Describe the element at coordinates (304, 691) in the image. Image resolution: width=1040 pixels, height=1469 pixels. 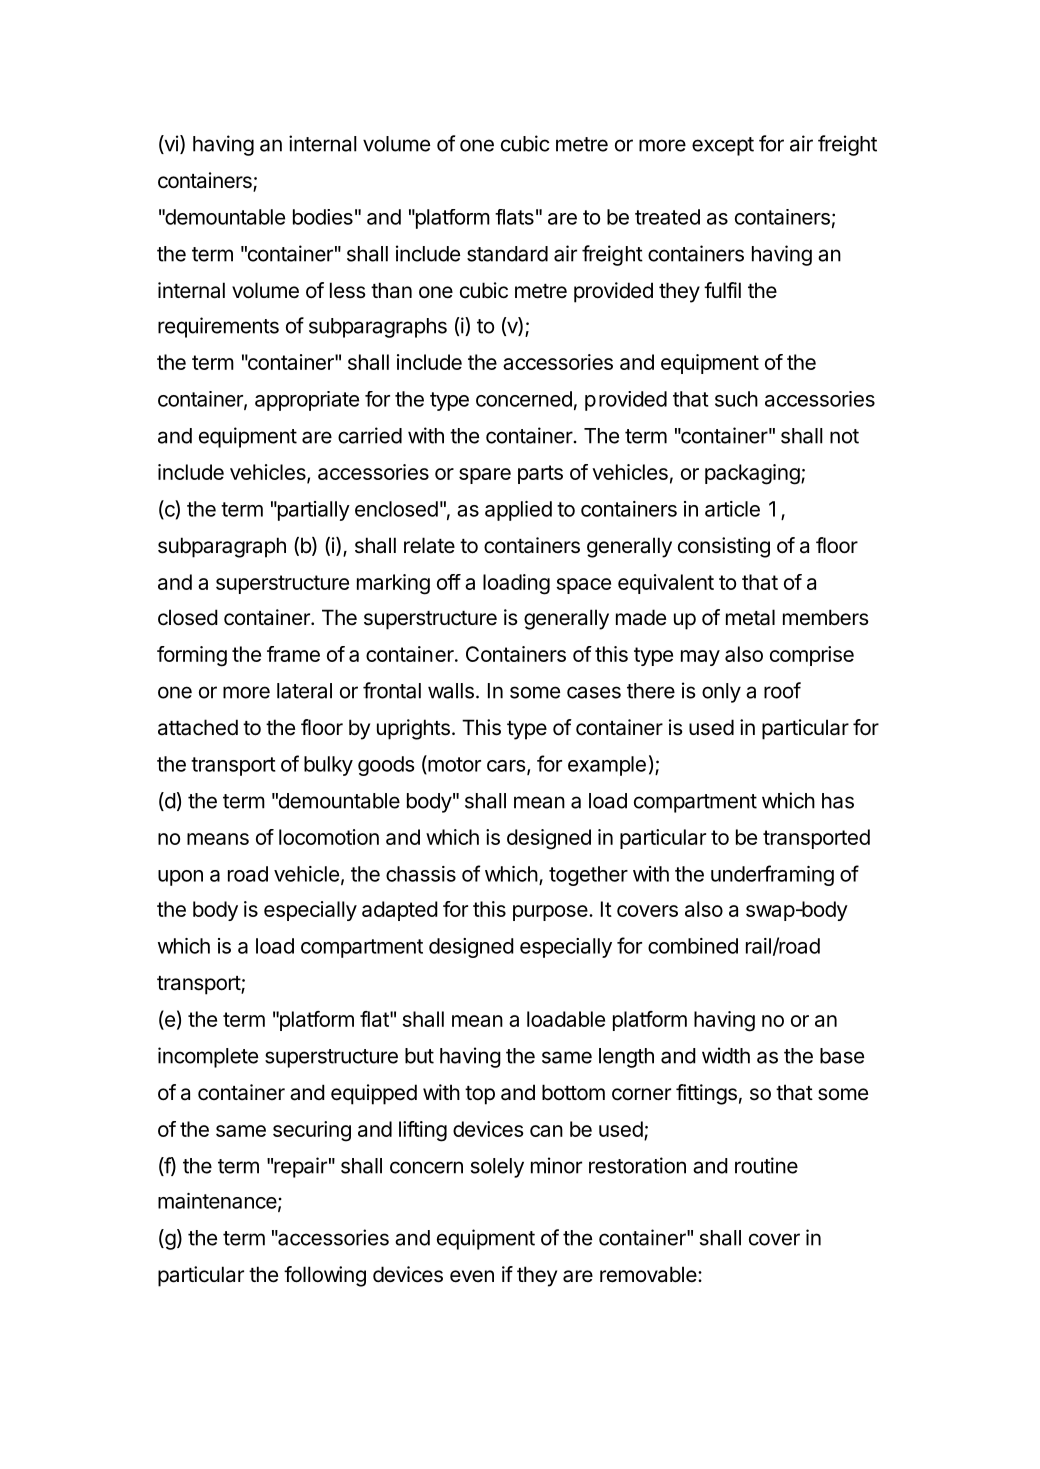
I see `lateral` at that location.
